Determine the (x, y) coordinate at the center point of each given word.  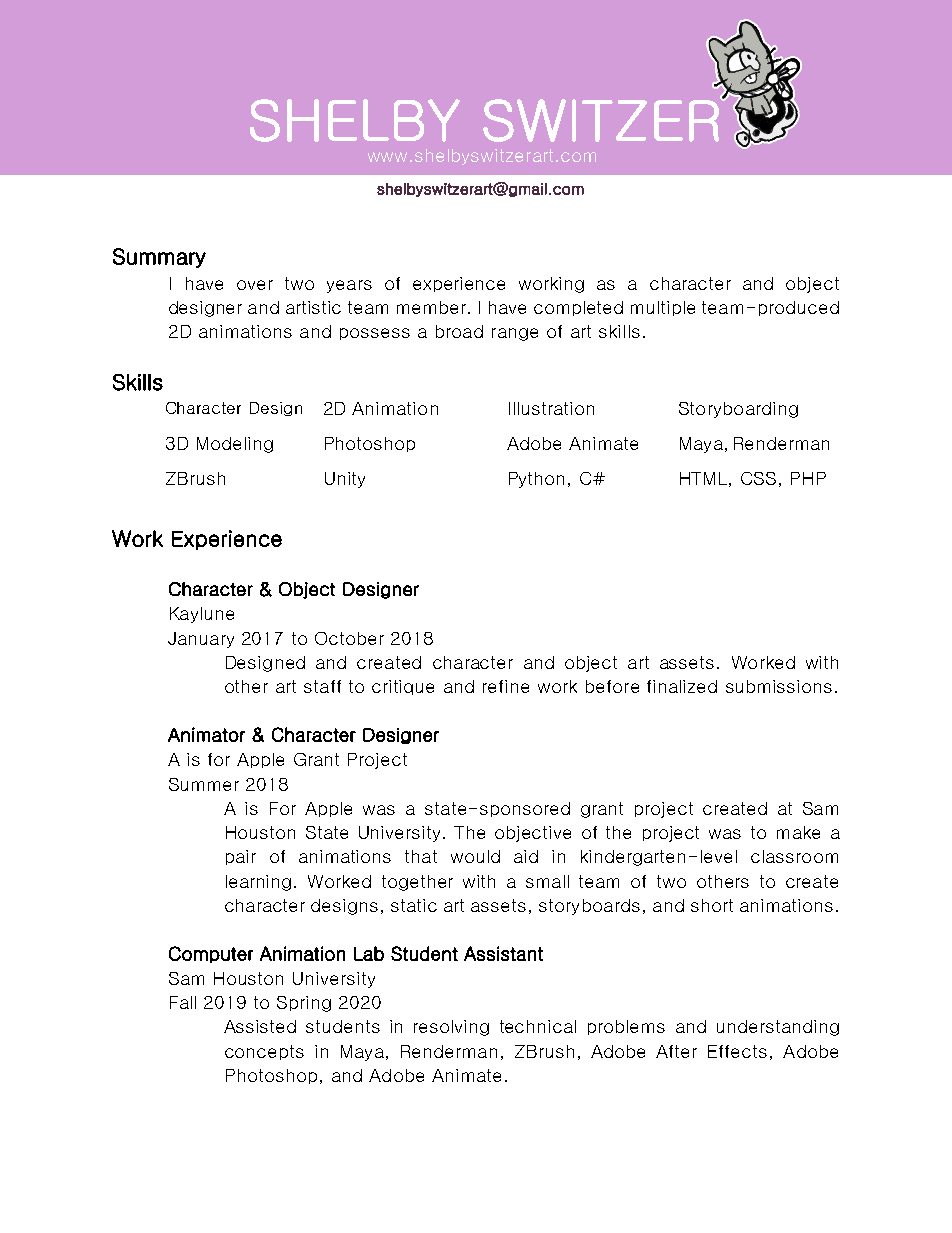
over (255, 285)
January (201, 640)
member (431, 307)
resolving (451, 1028)
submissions (779, 686)
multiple (663, 308)
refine (506, 686)
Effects (737, 1051)
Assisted (260, 1026)
